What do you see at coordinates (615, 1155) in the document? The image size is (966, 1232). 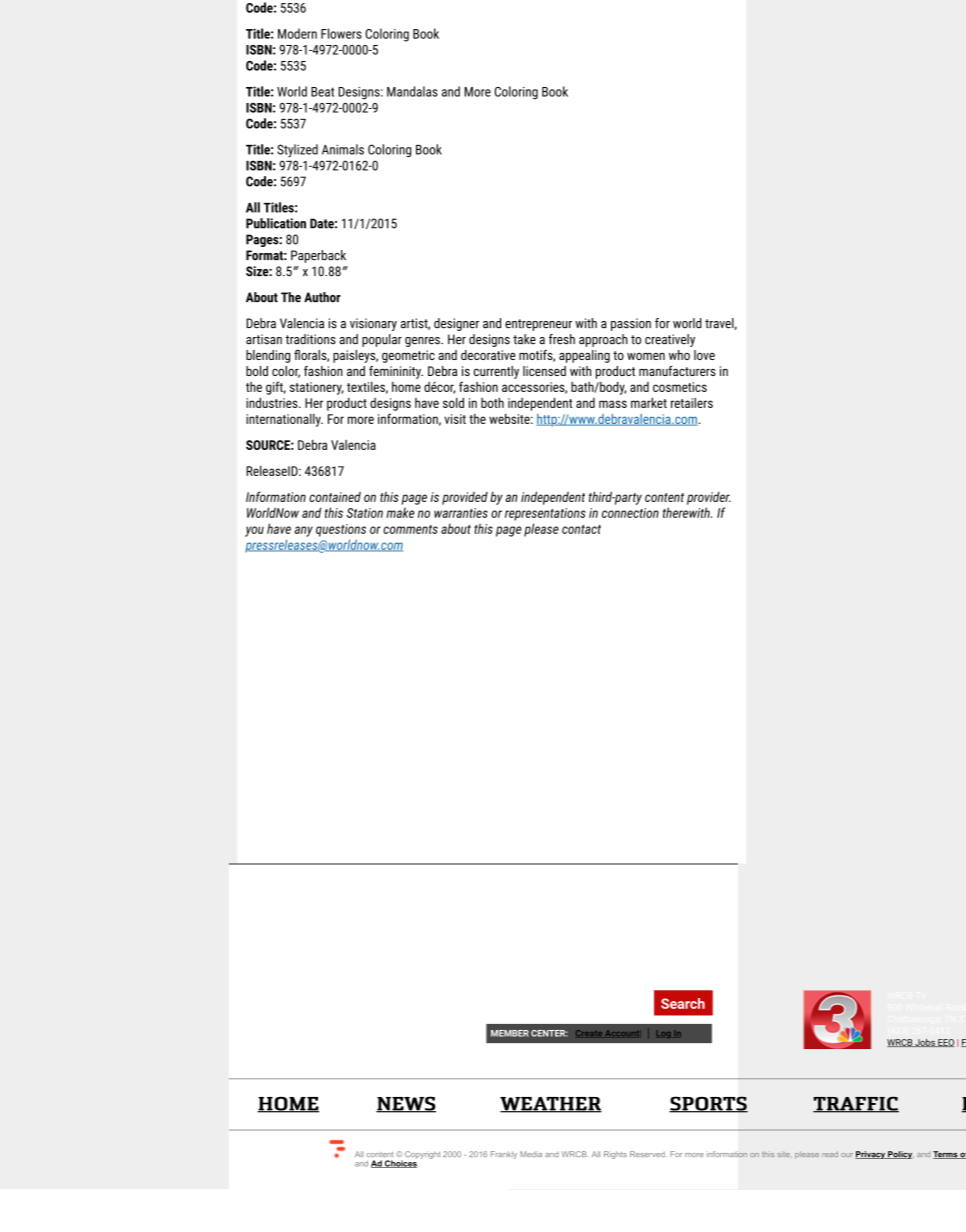 I see `Rights` at bounding box center [615, 1155].
